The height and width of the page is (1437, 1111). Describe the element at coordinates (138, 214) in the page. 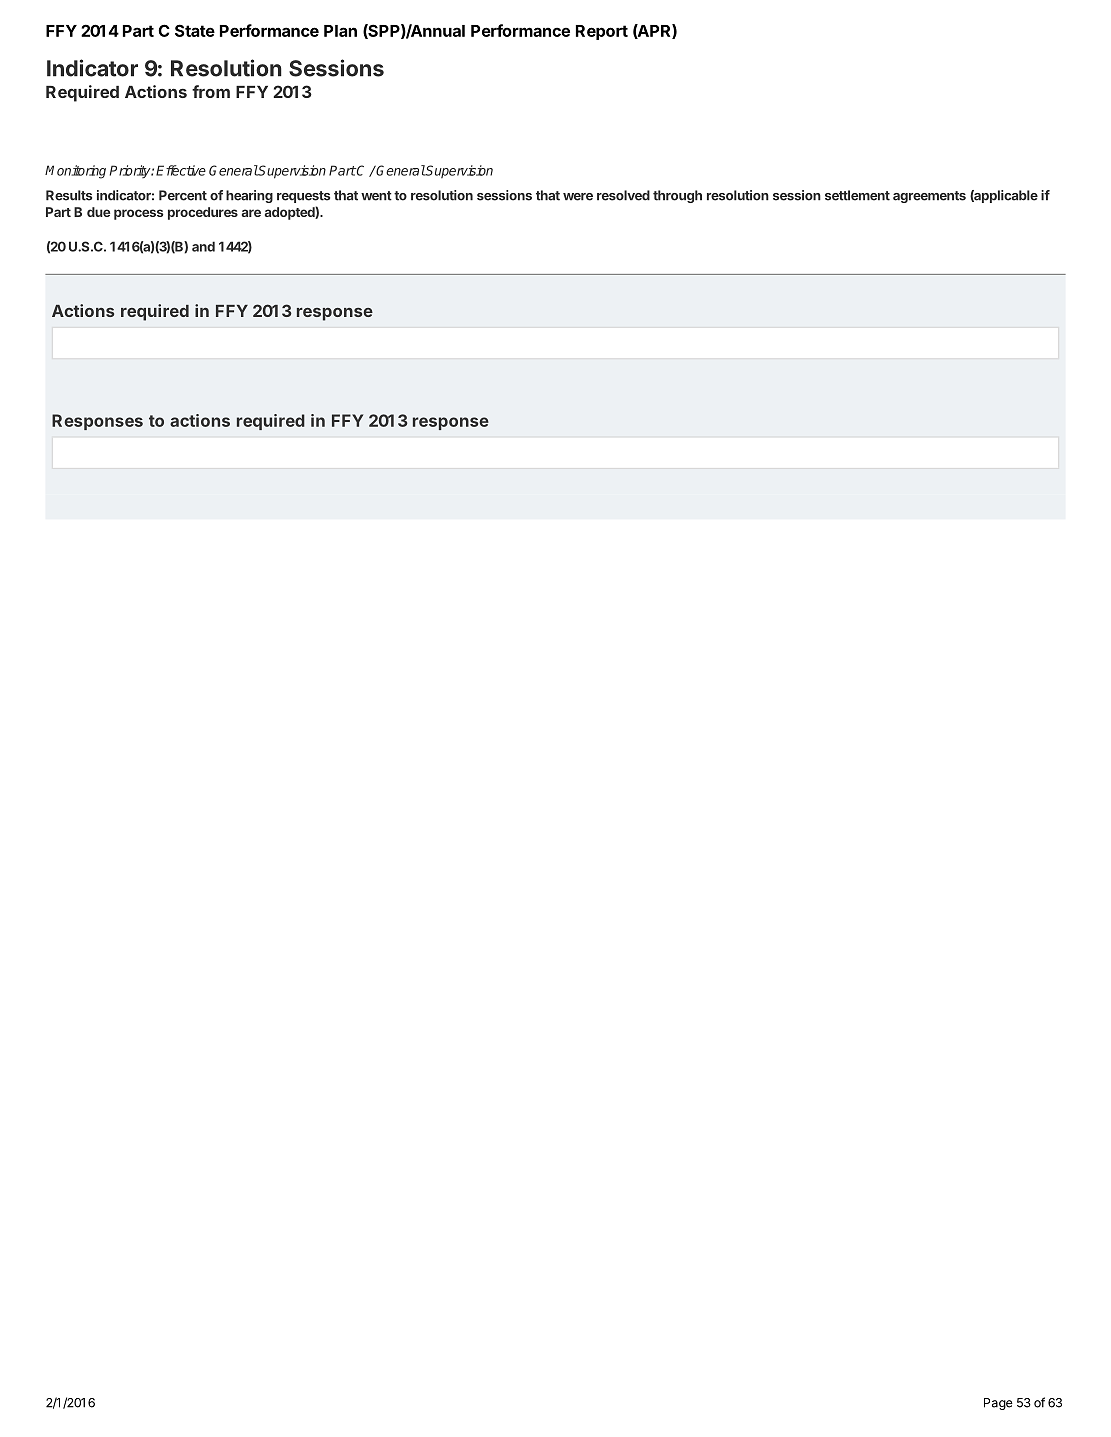

I see `process` at that location.
